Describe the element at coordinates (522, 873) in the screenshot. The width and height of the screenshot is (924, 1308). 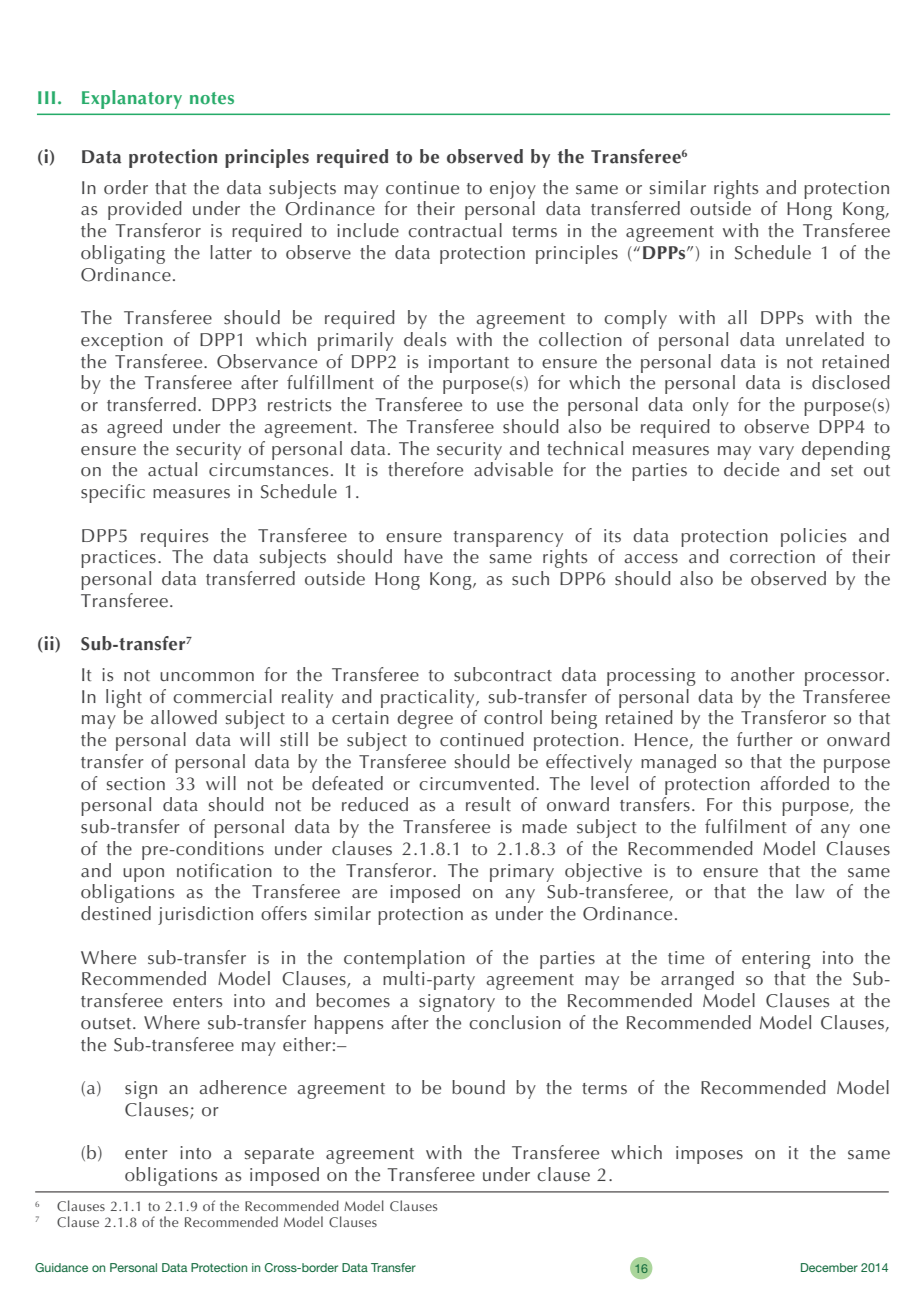
I see `primary` at that location.
